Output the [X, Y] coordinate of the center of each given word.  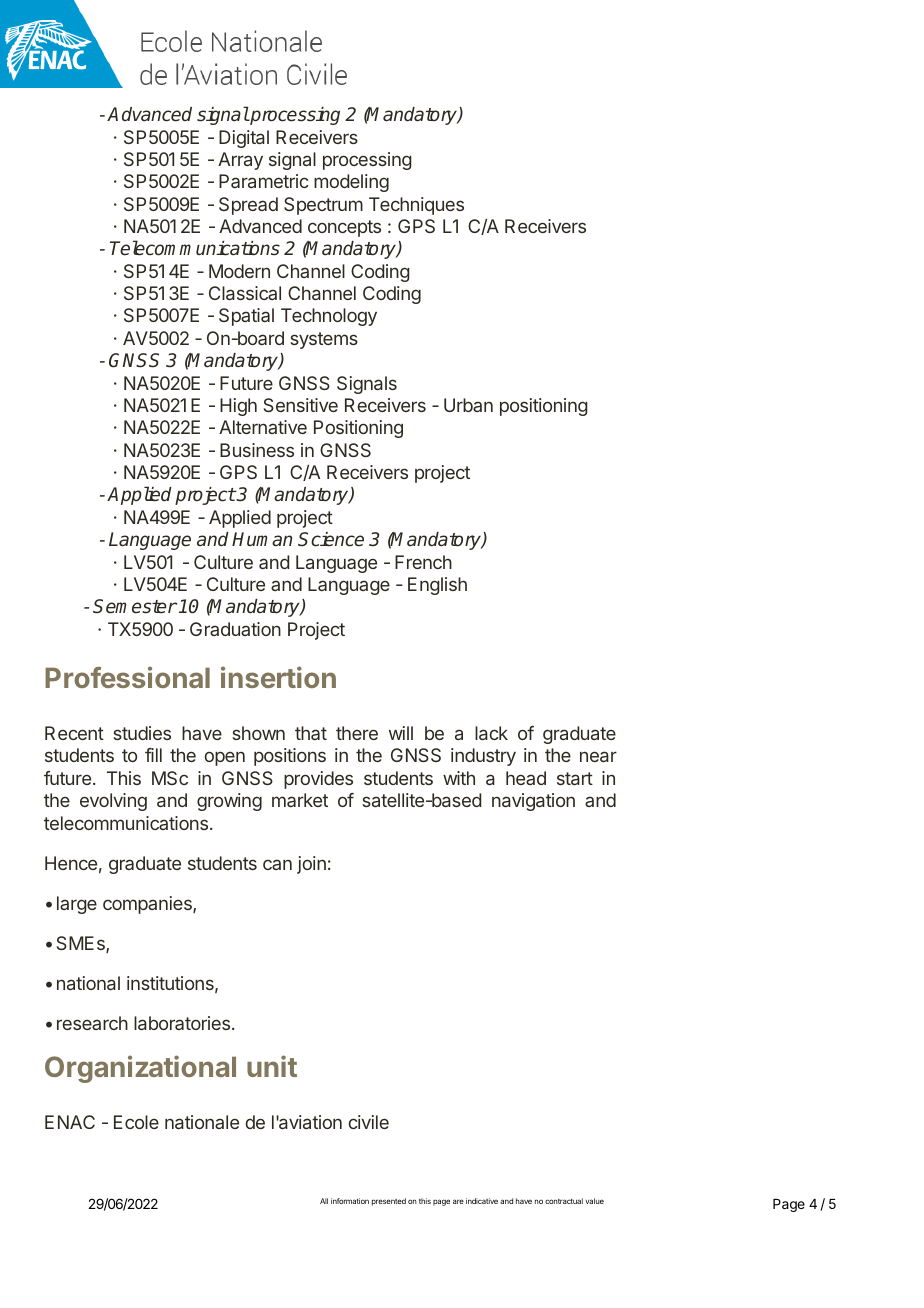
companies [148, 905]
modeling [351, 183]
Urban [468, 405]
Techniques [416, 206]
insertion [278, 677]
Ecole [136, 1122]
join [311, 865]
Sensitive [301, 405]
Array [240, 161]
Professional [127, 677]
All [324, 1201]
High [238, 407]
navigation [533, 802]
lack [491, 733]
